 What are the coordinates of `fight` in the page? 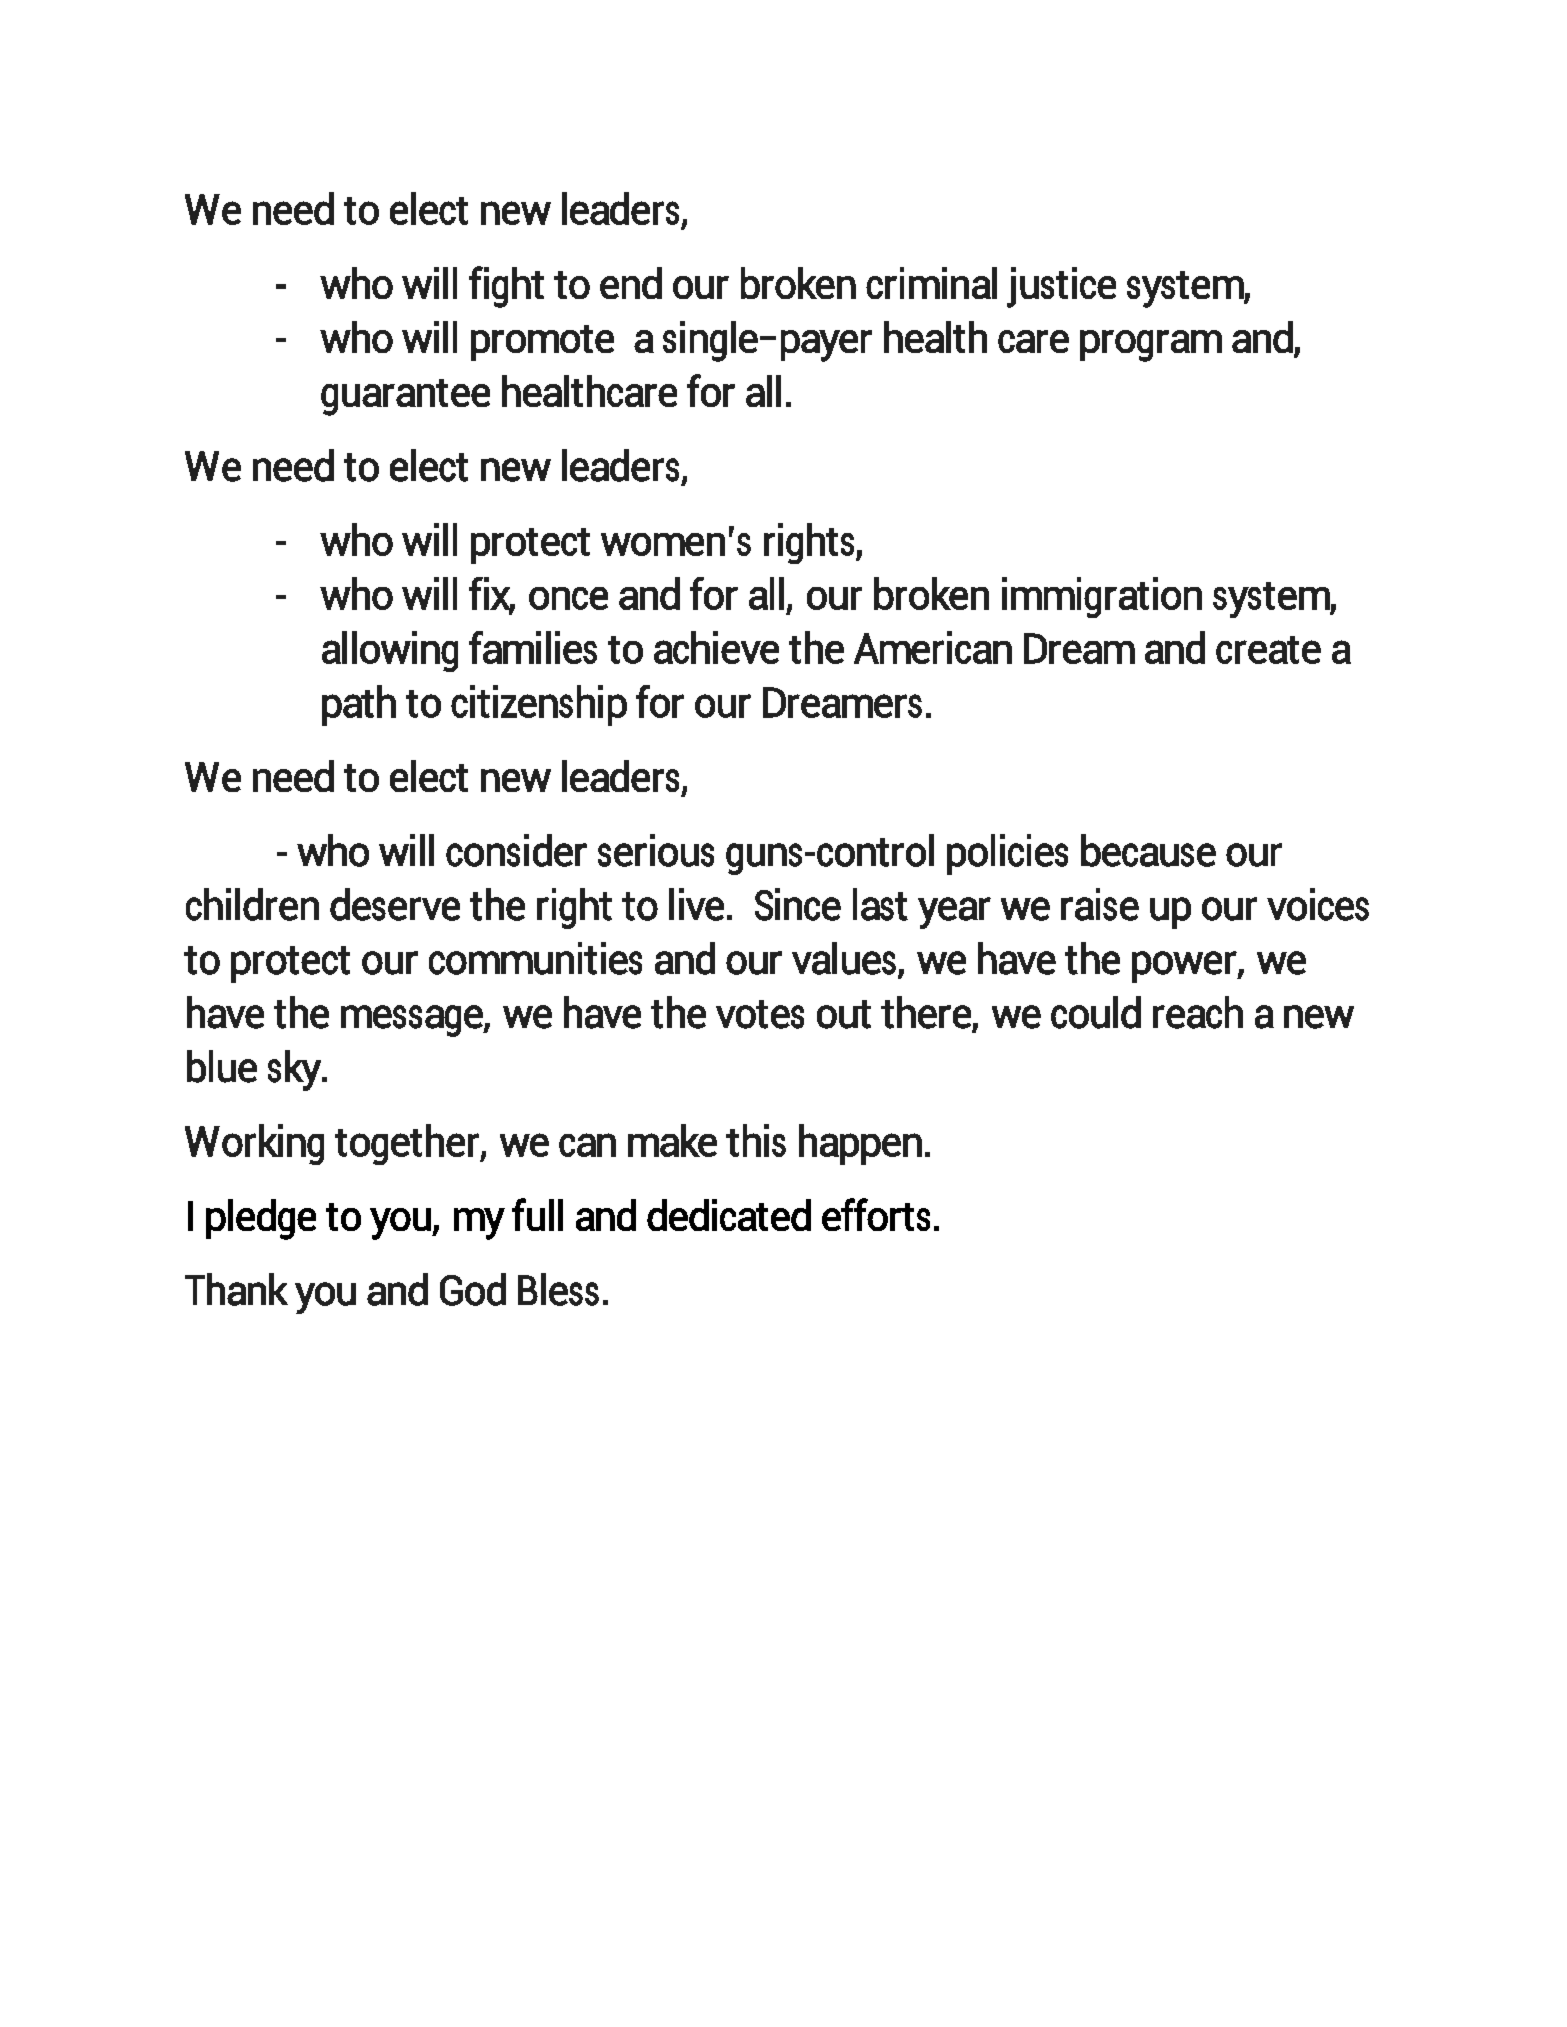 It's located at (506, 287).
